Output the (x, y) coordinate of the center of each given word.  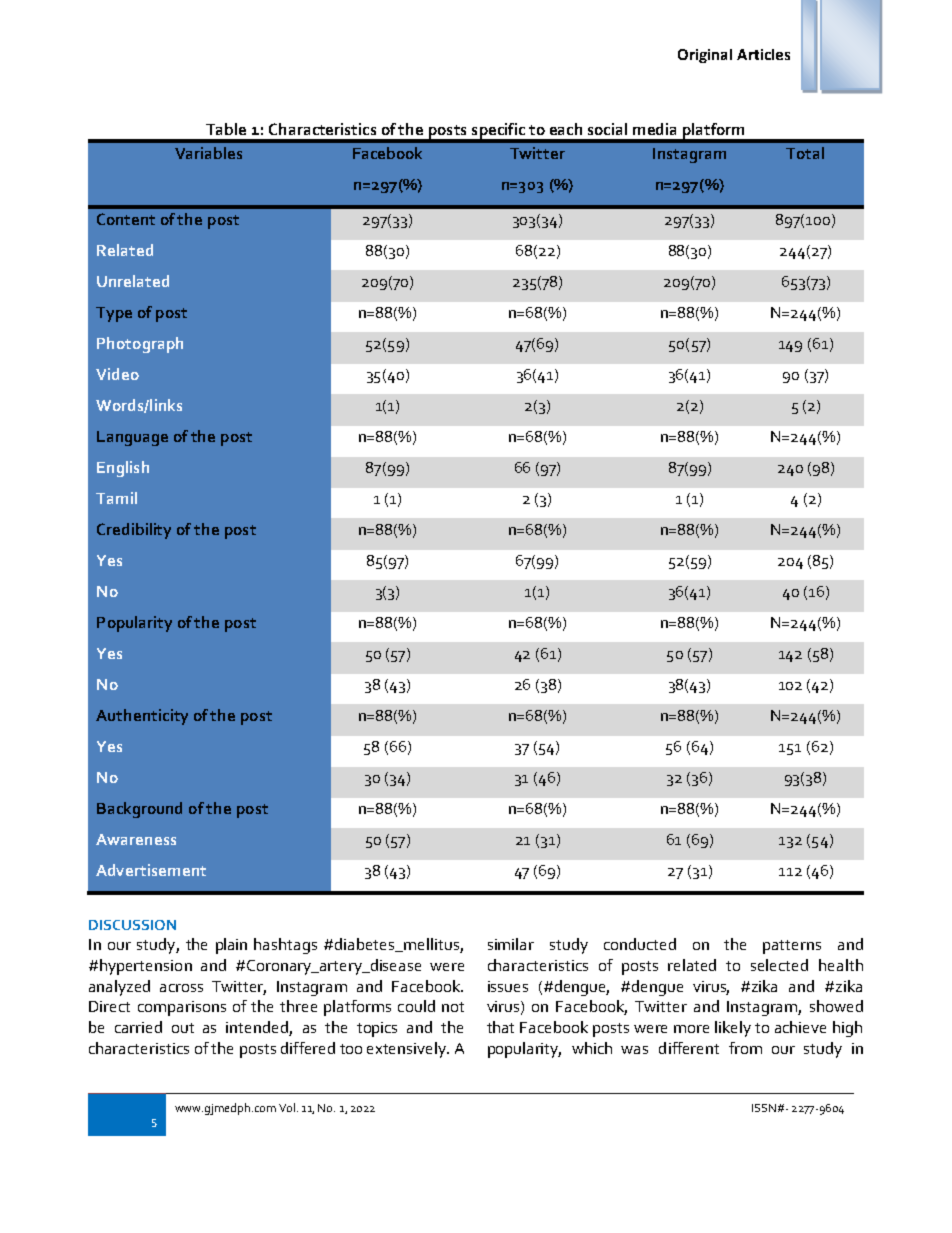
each (566, 129)
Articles (763, 54)
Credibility (134, 531)
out (183, 1028)
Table (226, 129)
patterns (792, 947)
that (500, 1027)
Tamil (116, 498)
